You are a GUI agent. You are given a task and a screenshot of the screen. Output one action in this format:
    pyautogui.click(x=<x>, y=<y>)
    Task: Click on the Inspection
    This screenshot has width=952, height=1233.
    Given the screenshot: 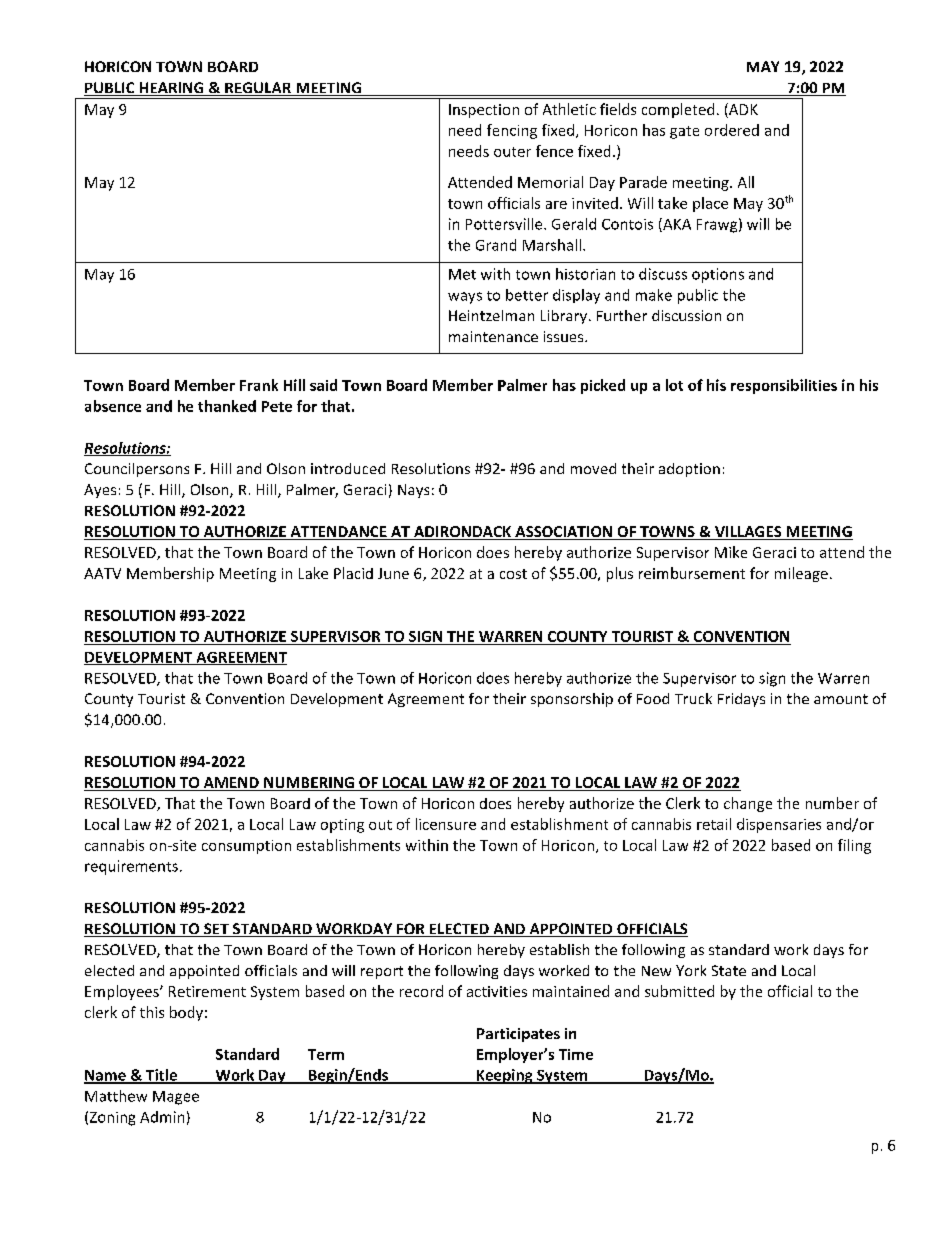 What is the action you would take?
    pyautogui.click(x=484, y=111)
